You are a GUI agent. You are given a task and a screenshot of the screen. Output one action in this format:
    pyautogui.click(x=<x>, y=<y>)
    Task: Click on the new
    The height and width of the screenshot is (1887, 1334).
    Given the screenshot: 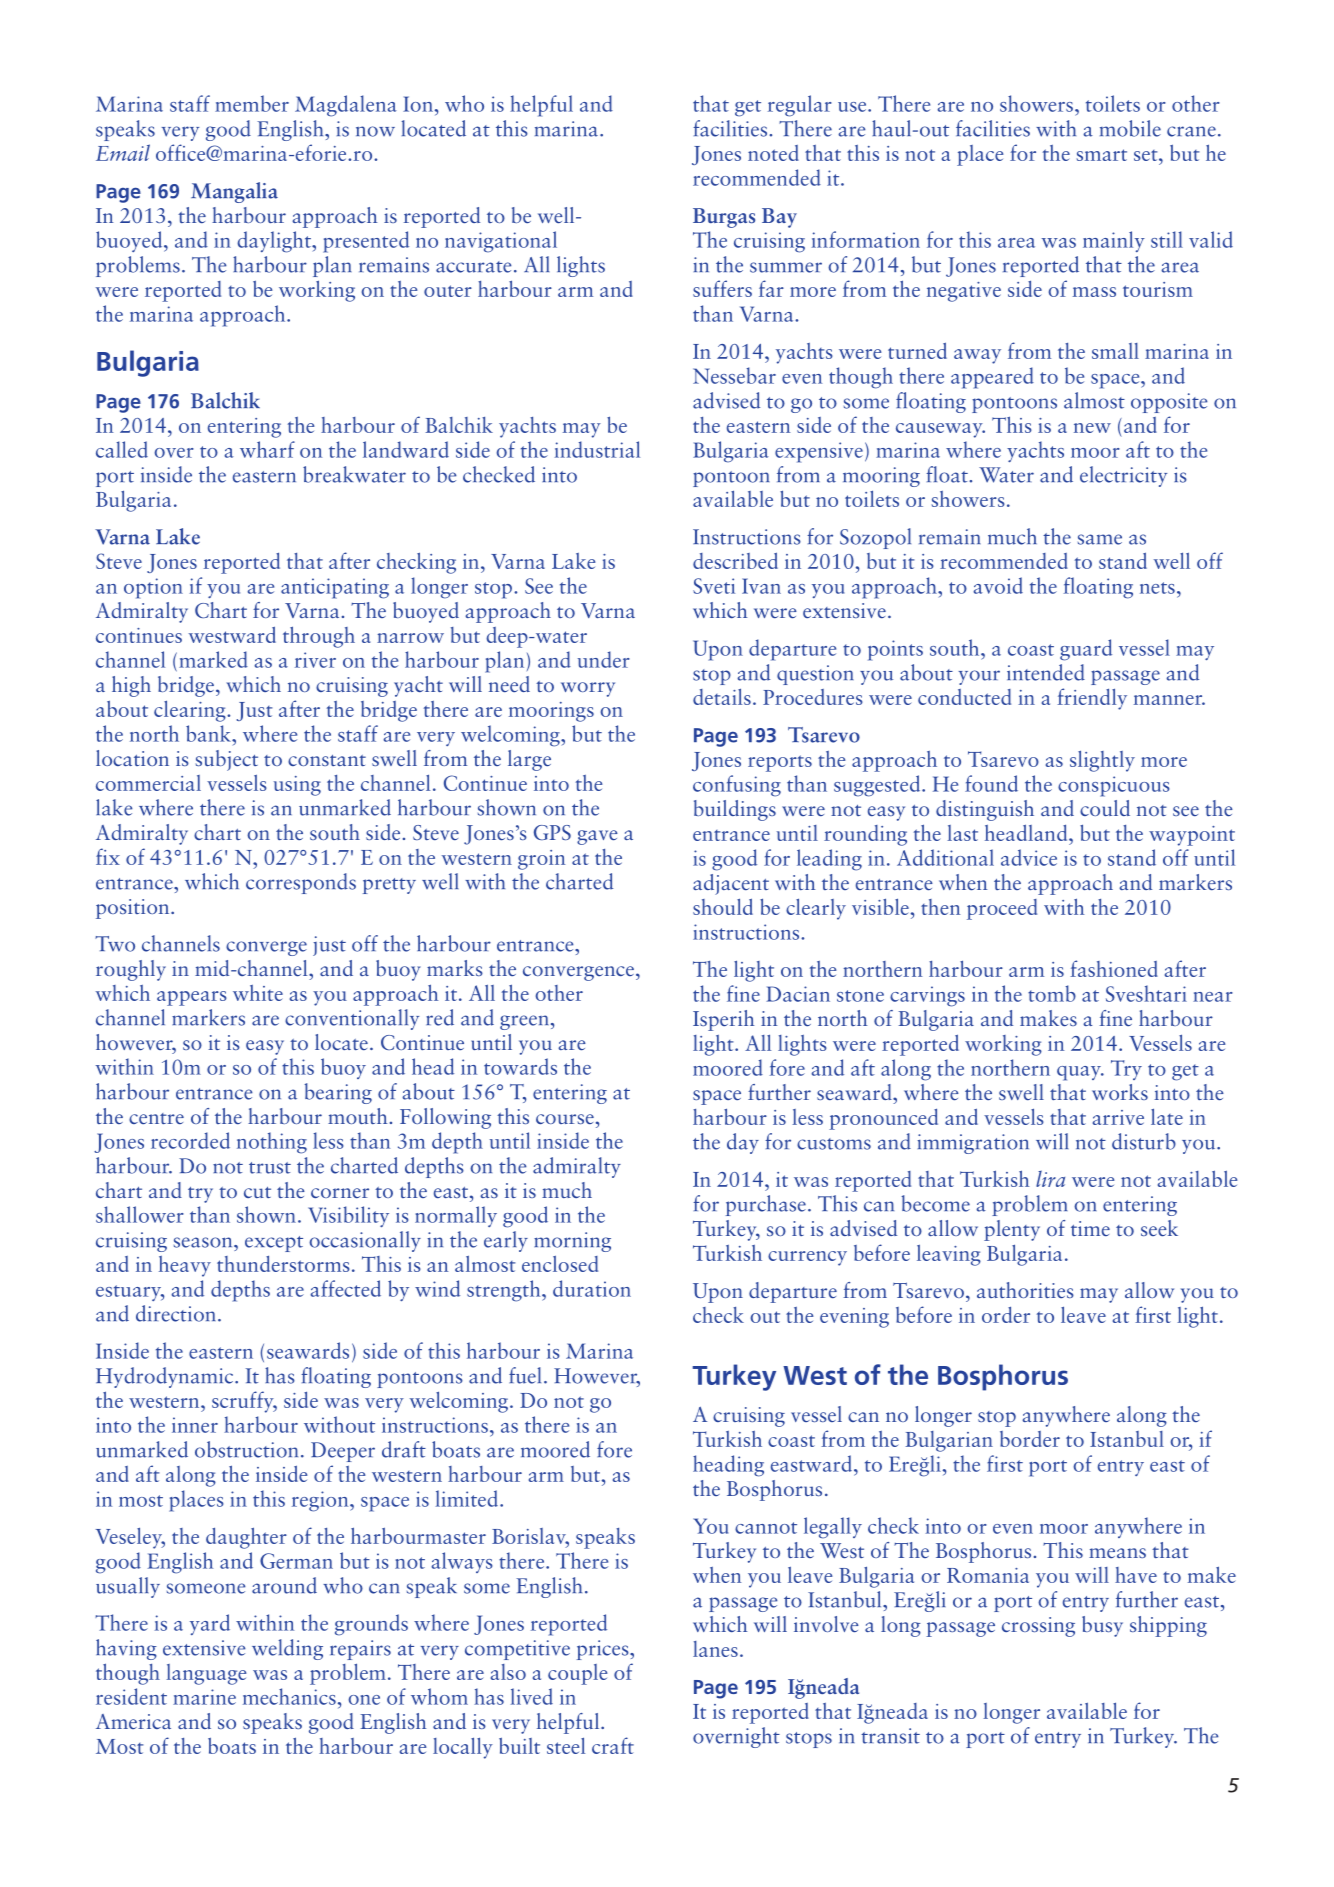 What is the action you would take?
    pyautogui.click(x=1092, y=428)
